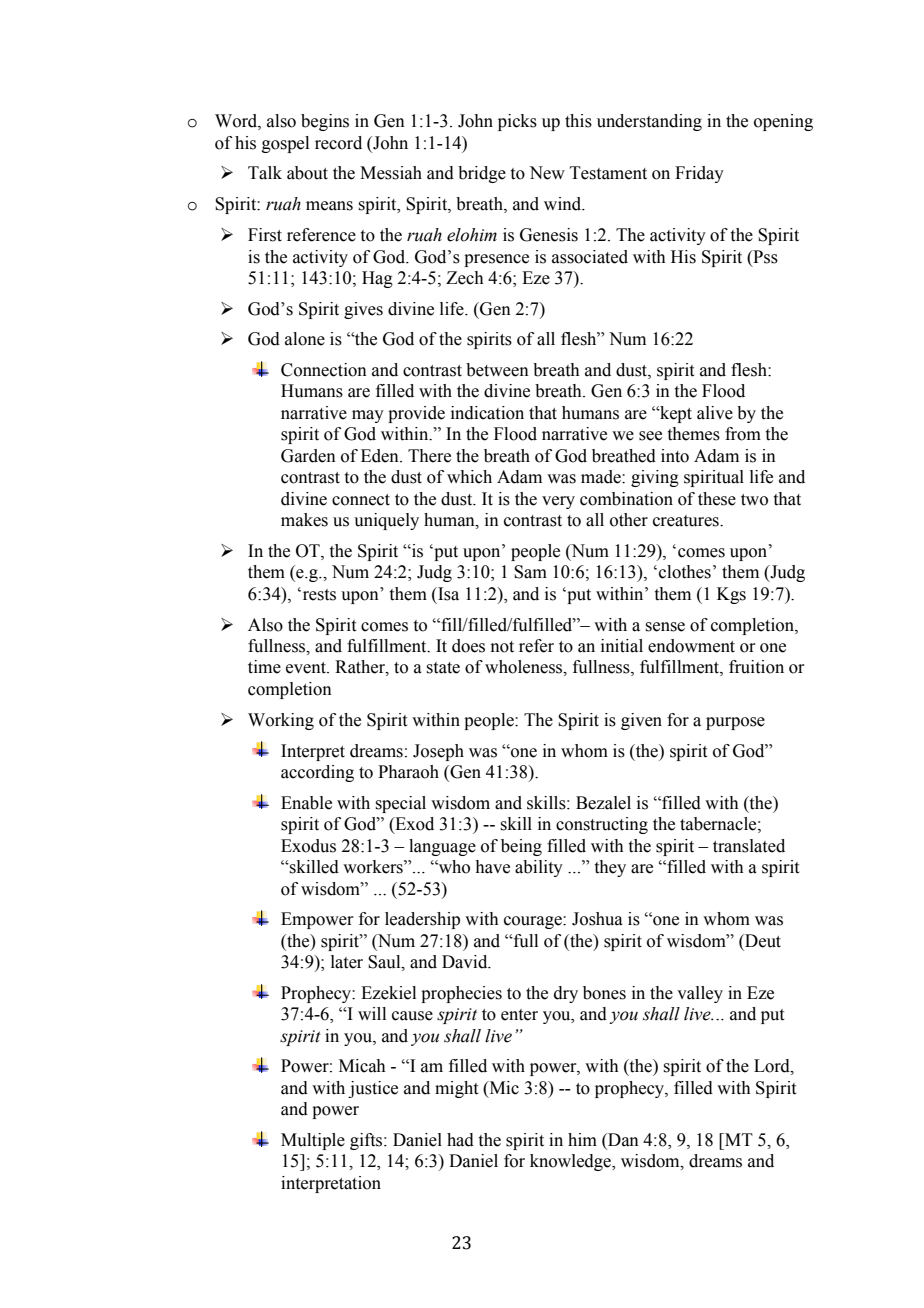  What do you see at coordinates (517, 122) in the screenshot?
I see `picks` at bounding box center [517, 122].
